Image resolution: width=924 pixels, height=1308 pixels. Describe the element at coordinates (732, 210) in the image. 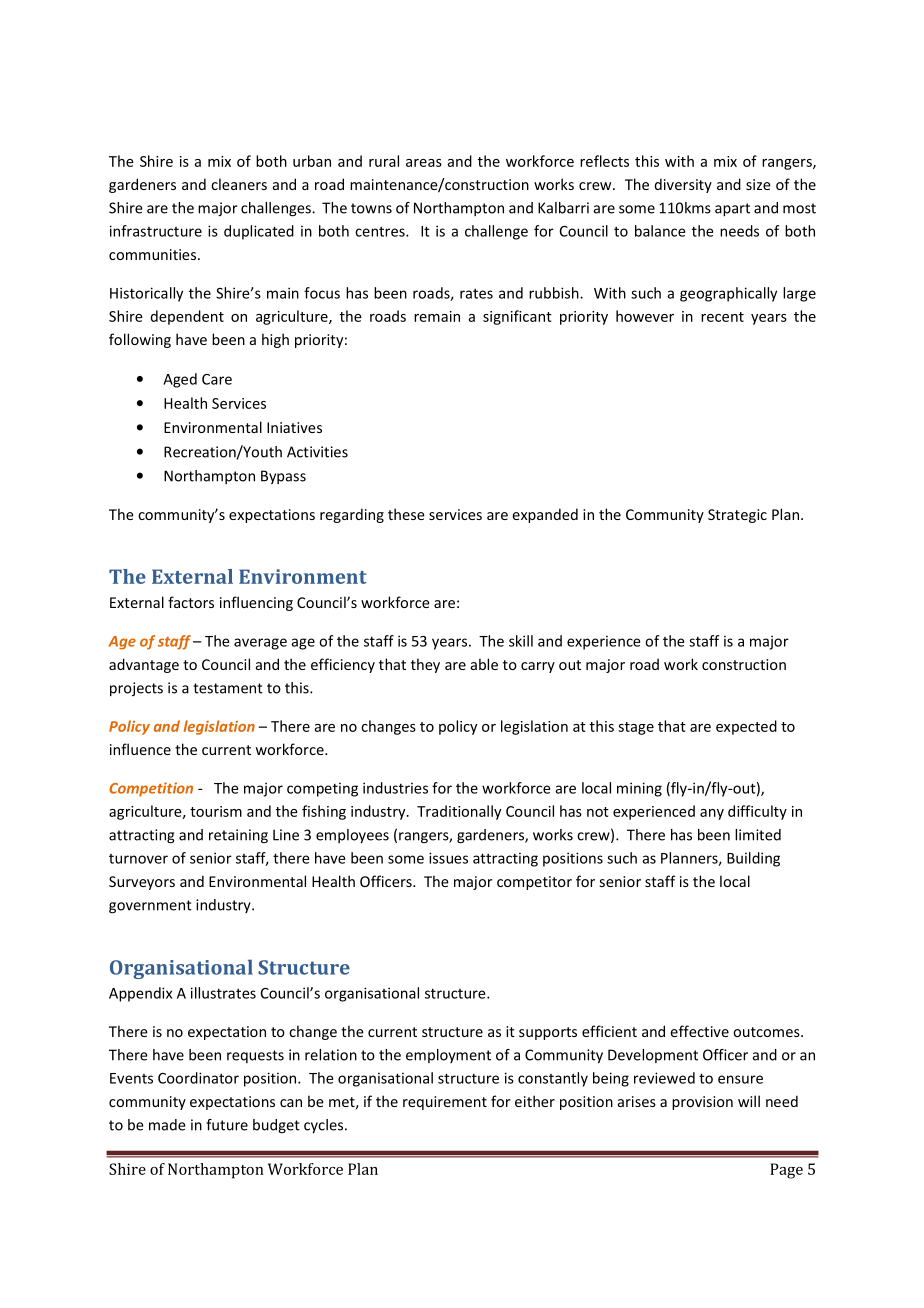

I see `apart` at that location.
